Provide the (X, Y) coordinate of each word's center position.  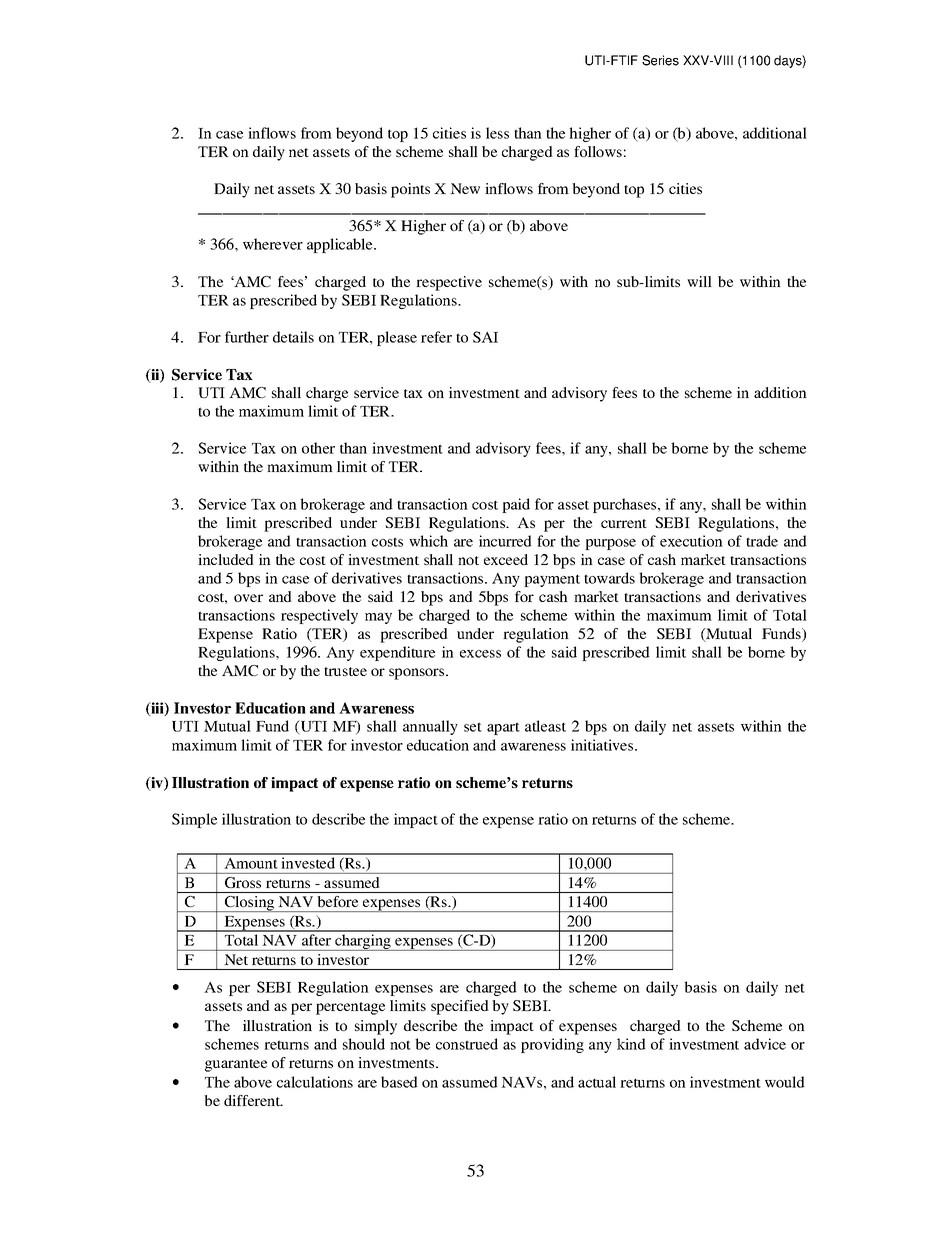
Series (660, 60)
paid (516, 505)
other (318, 448)
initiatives (603, 745)
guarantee (236, 1065)
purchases (626, 505)
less (497, 133)
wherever (273, 244)
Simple (194, 820)
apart (503, 728)
